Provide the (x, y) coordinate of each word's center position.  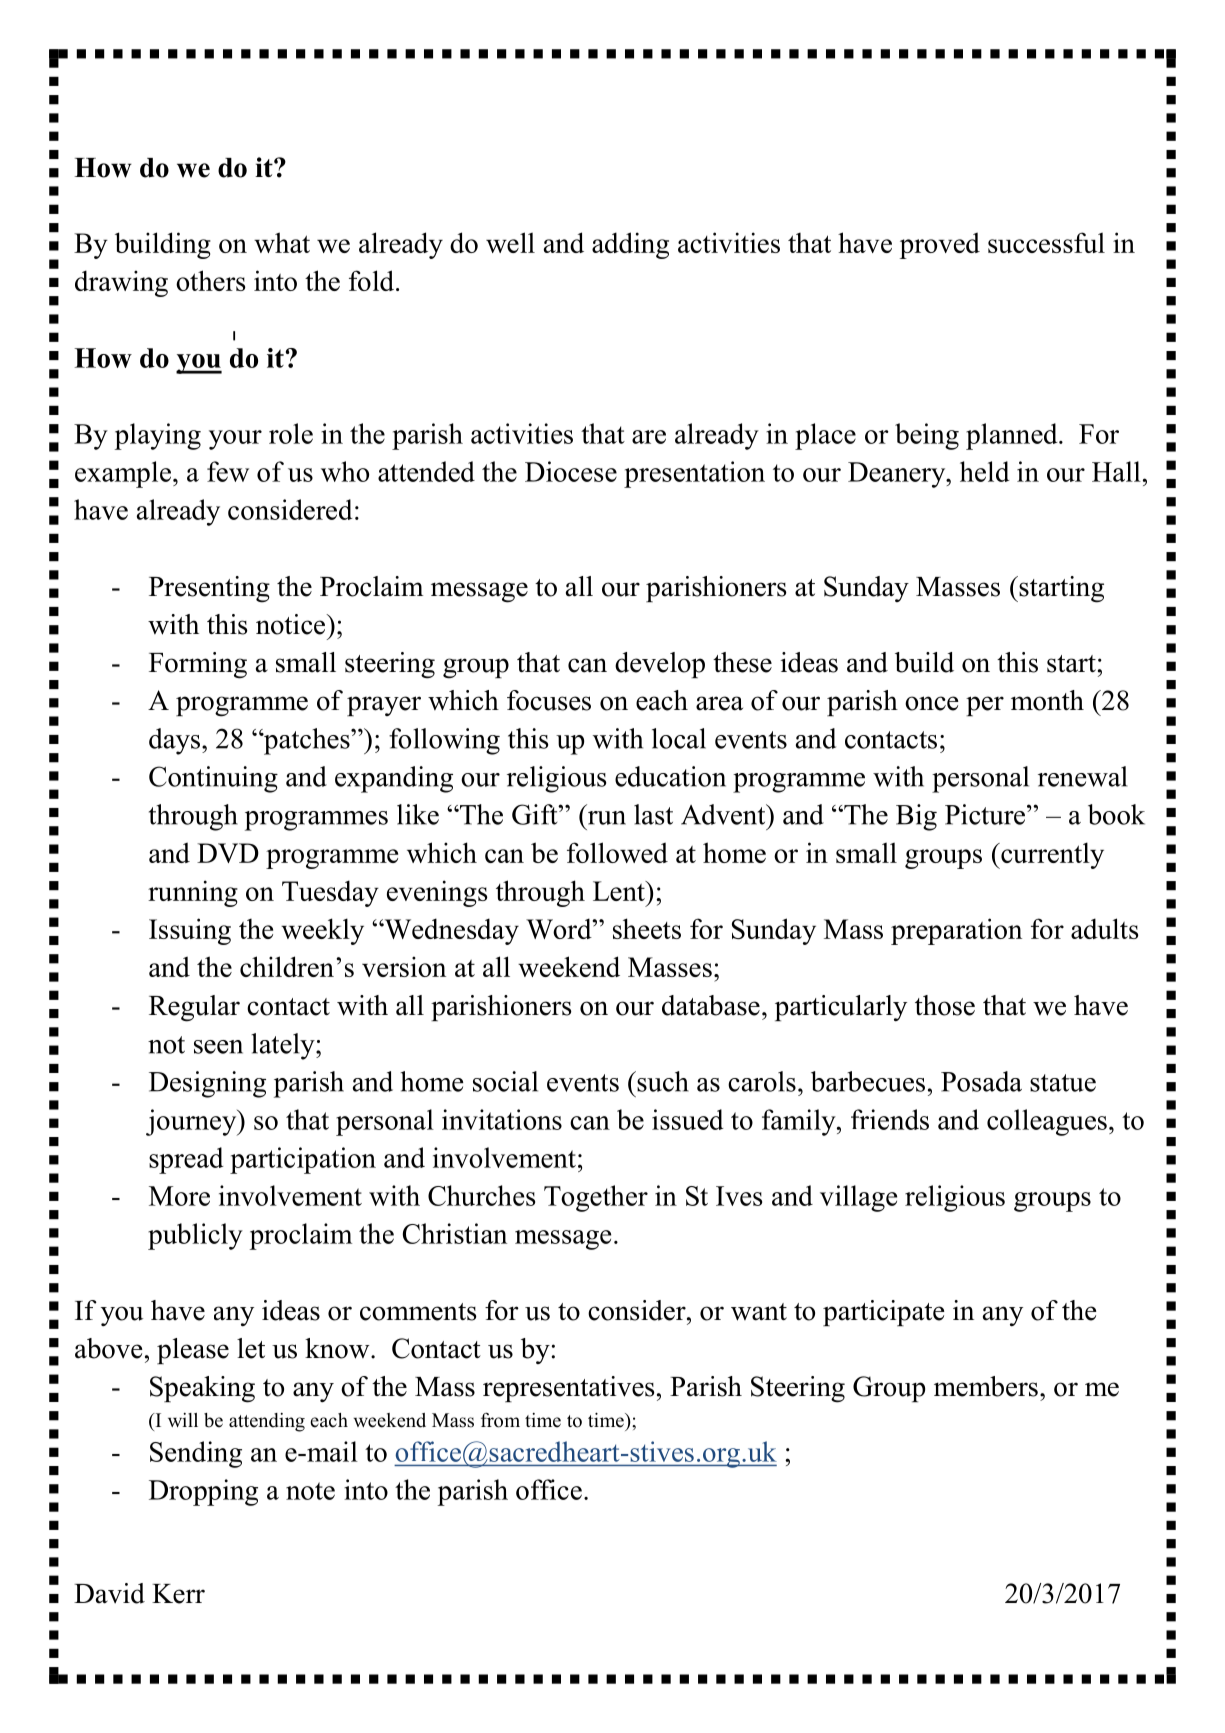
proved (940, 245)
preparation (956, 931)
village (858, 1198)
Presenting (209, 589)
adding (630, 245)
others (211, 280)
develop (660, 665)
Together (596, 1198)
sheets (647, 928)
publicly (195, 1236)
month (1047, 700)
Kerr (178, 1594)
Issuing (190, 931)
